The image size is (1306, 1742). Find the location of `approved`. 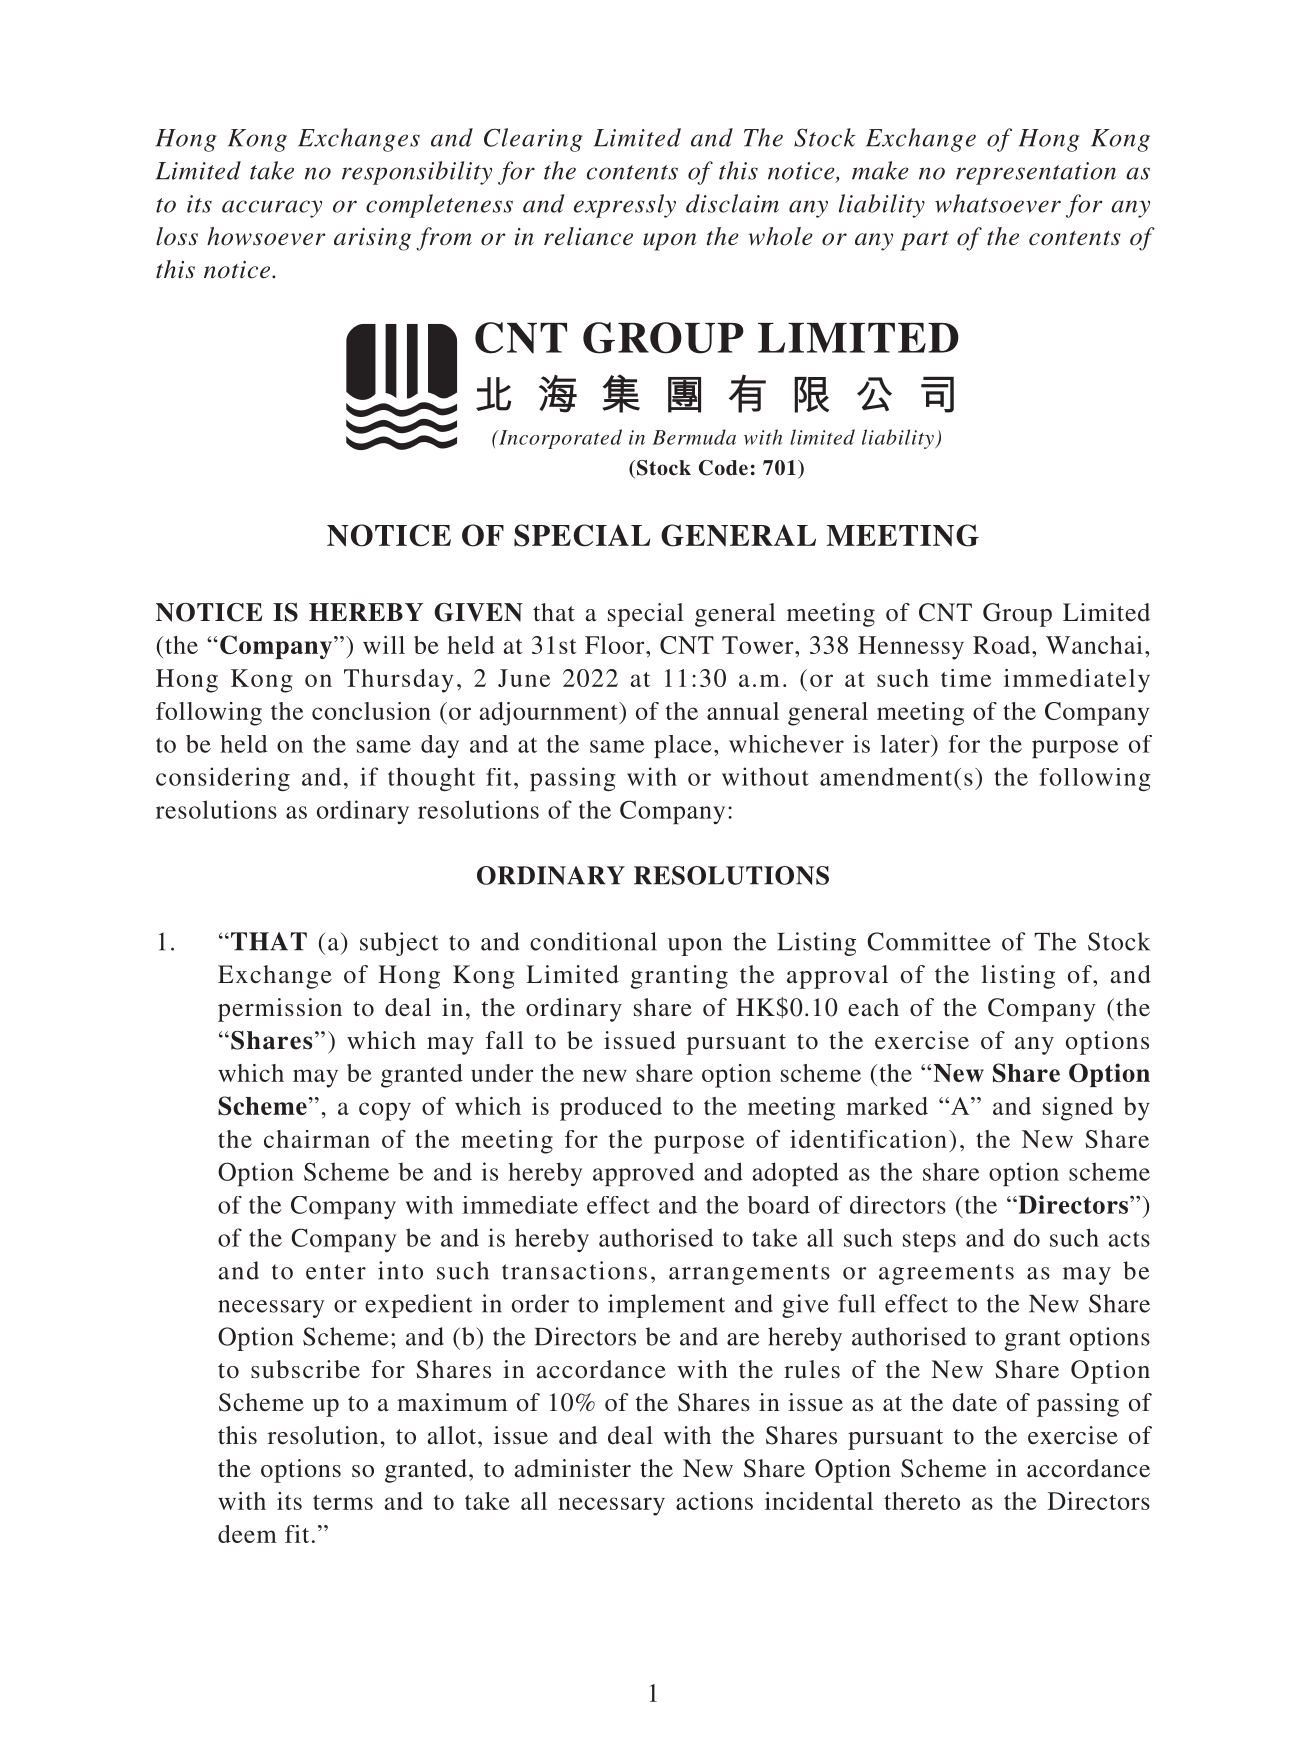

approved is located at coordinates (643, 1174).
